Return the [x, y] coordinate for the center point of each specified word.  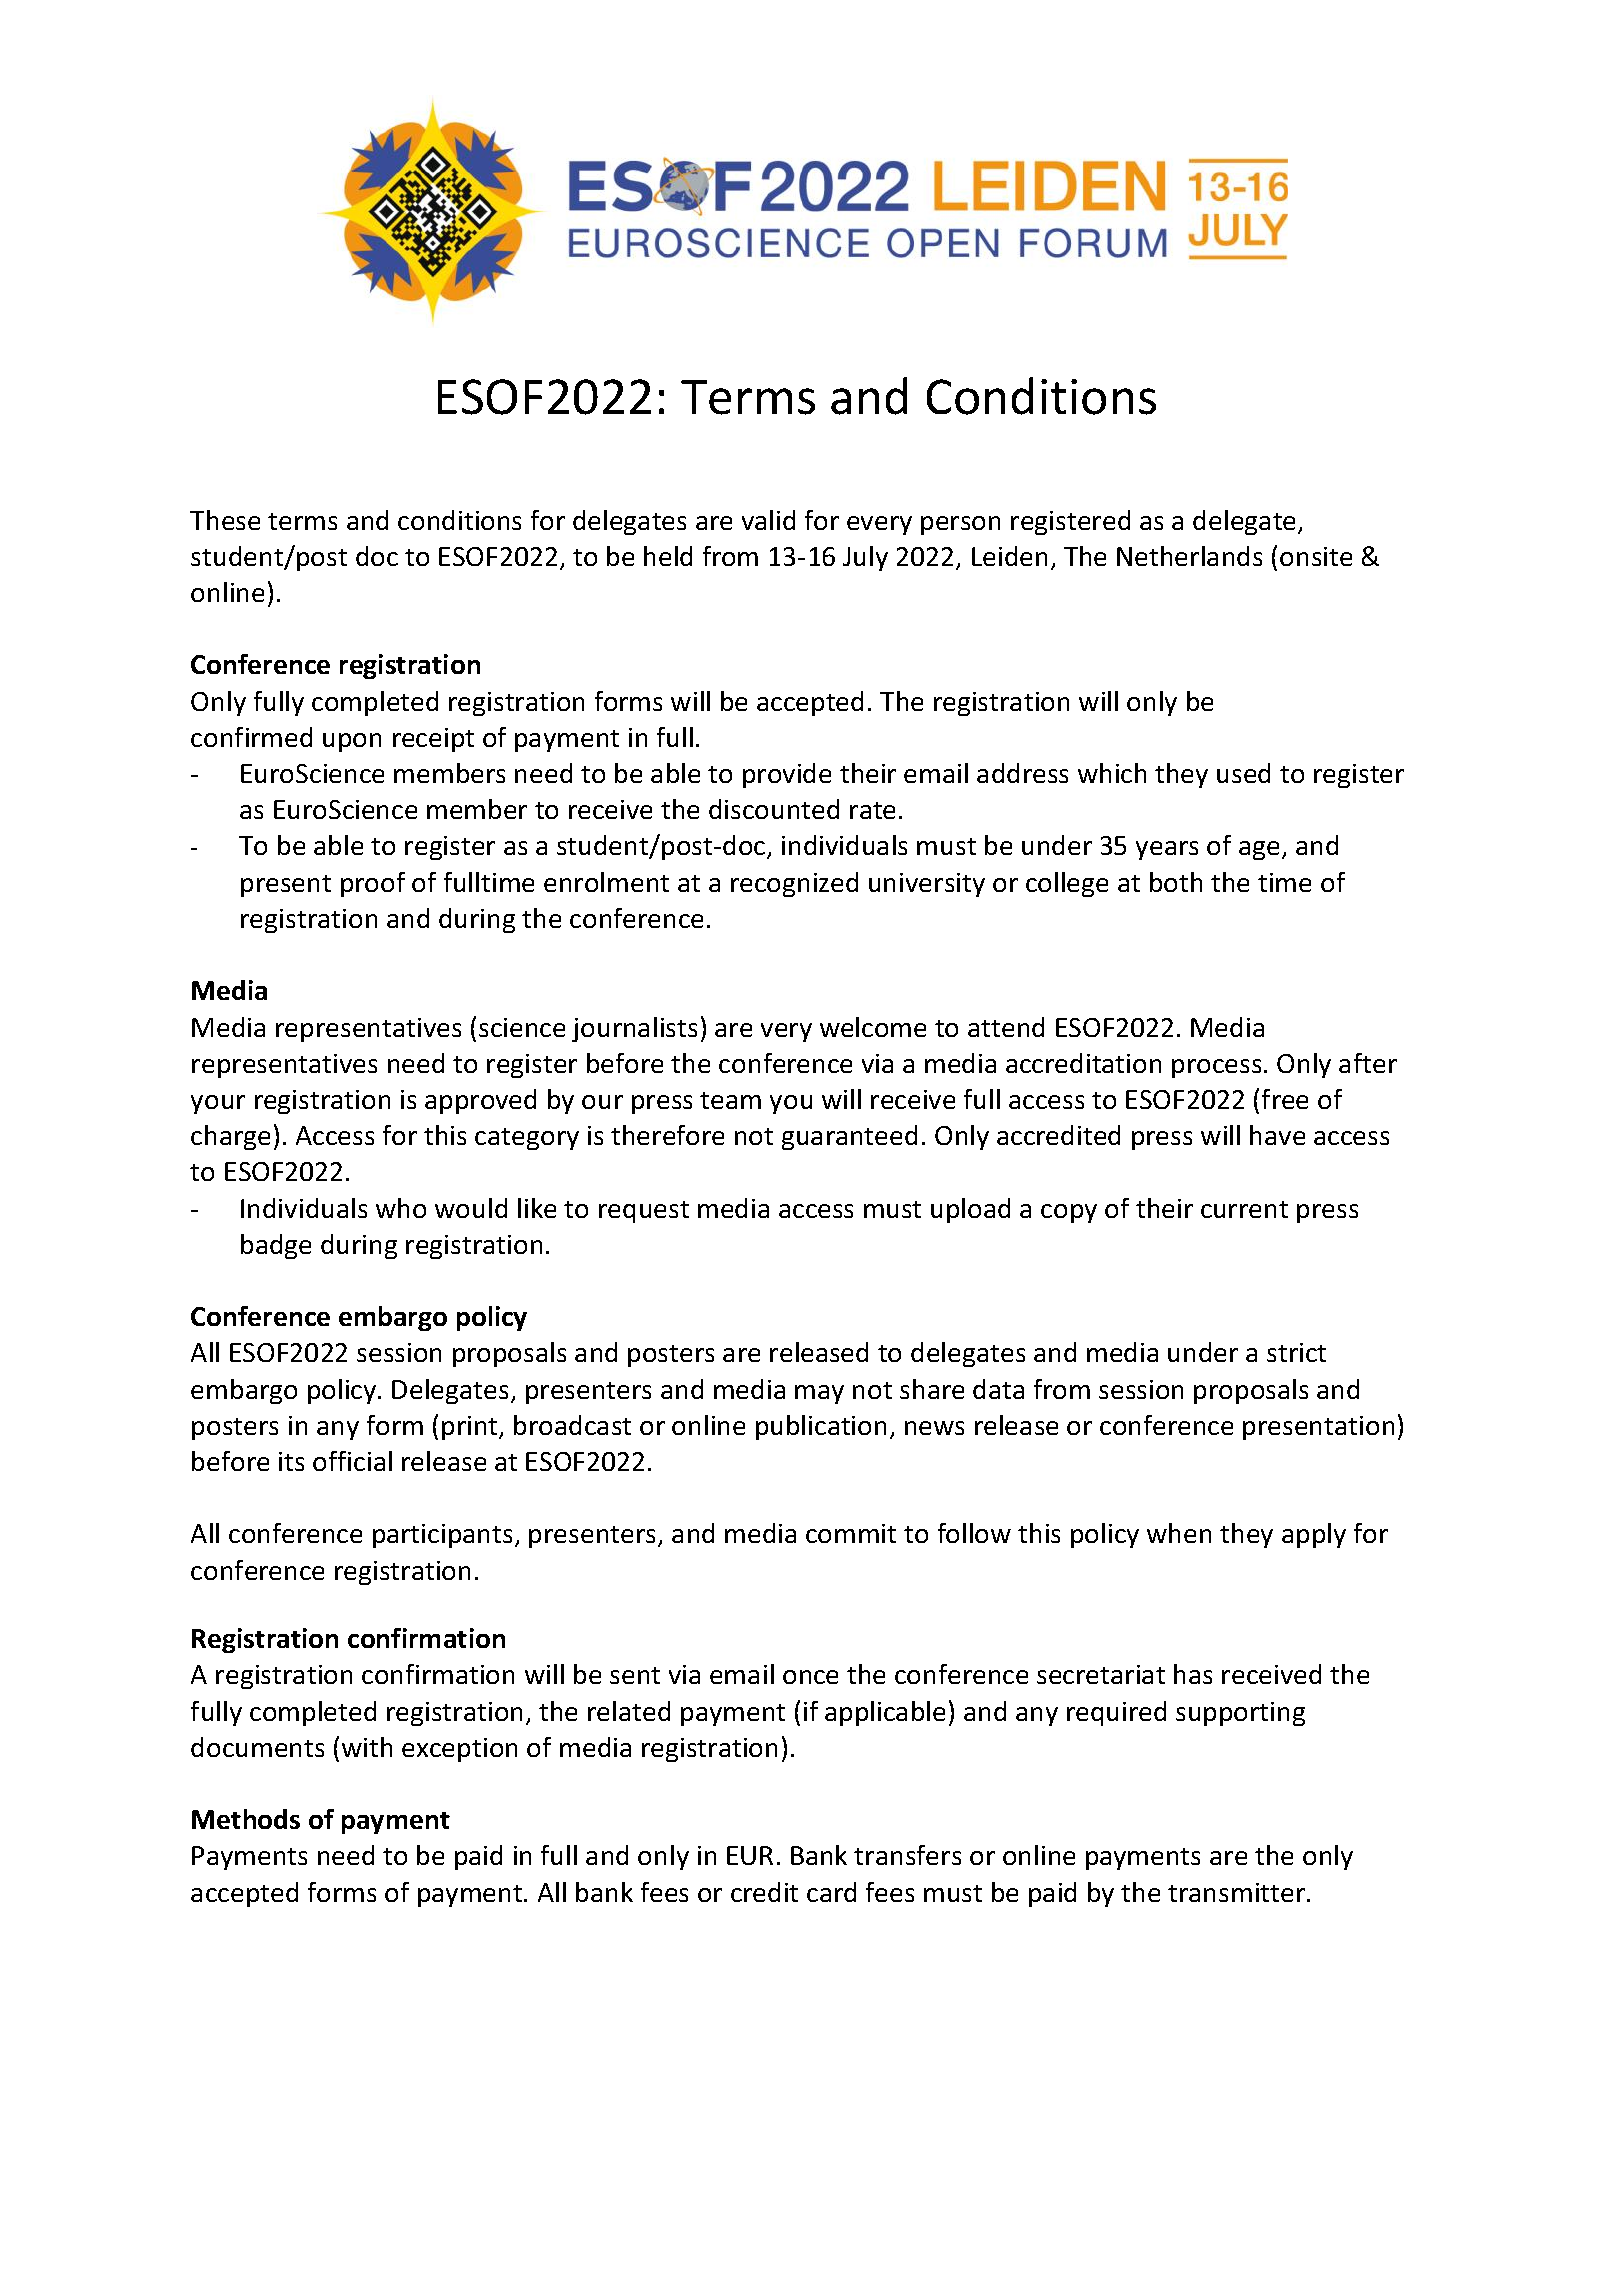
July [865, 558]
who [401, 1208]
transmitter [1238, 1892]
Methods [246, 1819]
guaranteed [849, 1137]
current [1244, 1209]
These [225, 520]
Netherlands [1189, 556]
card [831, 1892]
